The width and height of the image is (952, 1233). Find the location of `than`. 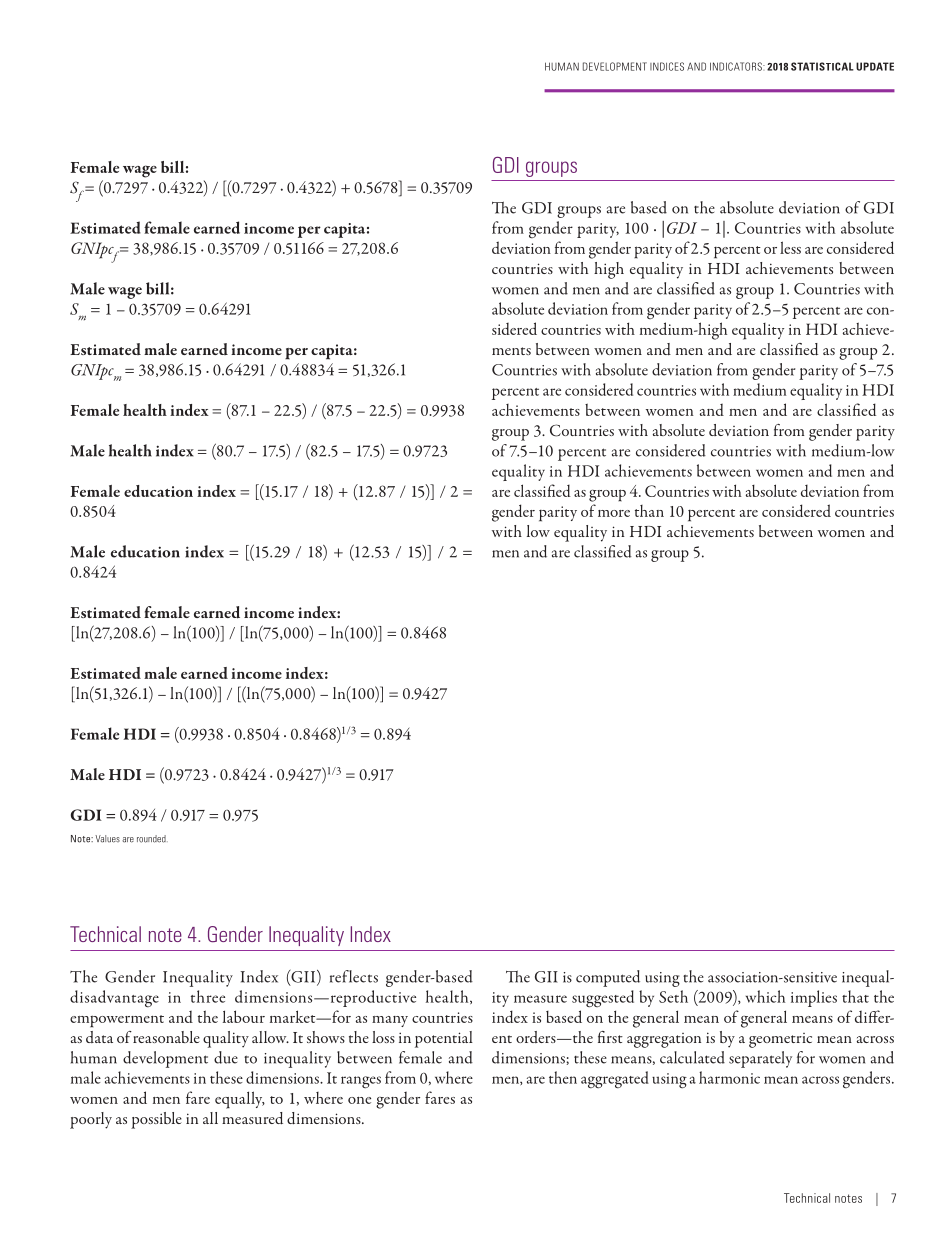

than is located at coordinates (649, 511).
